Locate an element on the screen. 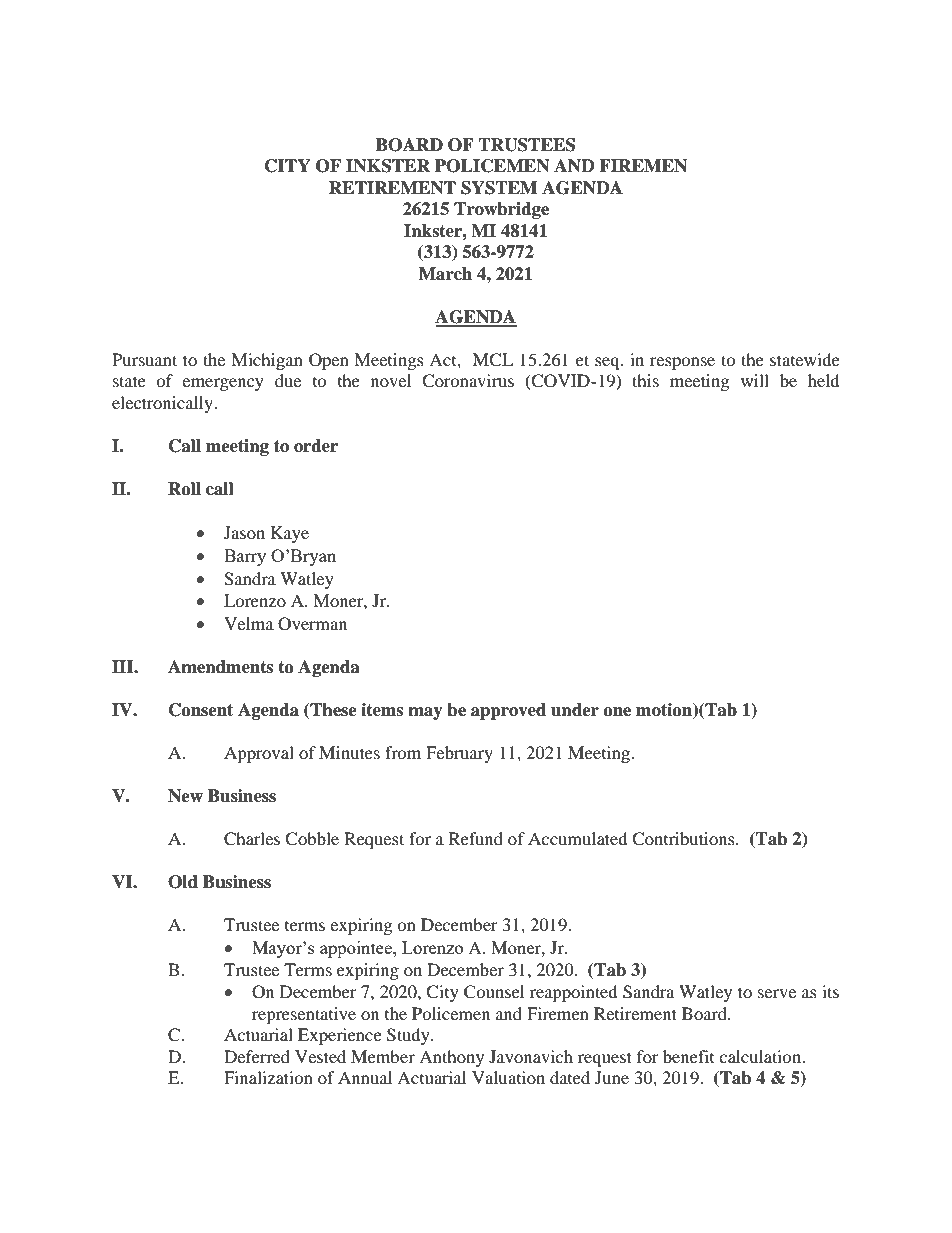 The image size is (952, 1233). response is located at coordinates (682, 363).
